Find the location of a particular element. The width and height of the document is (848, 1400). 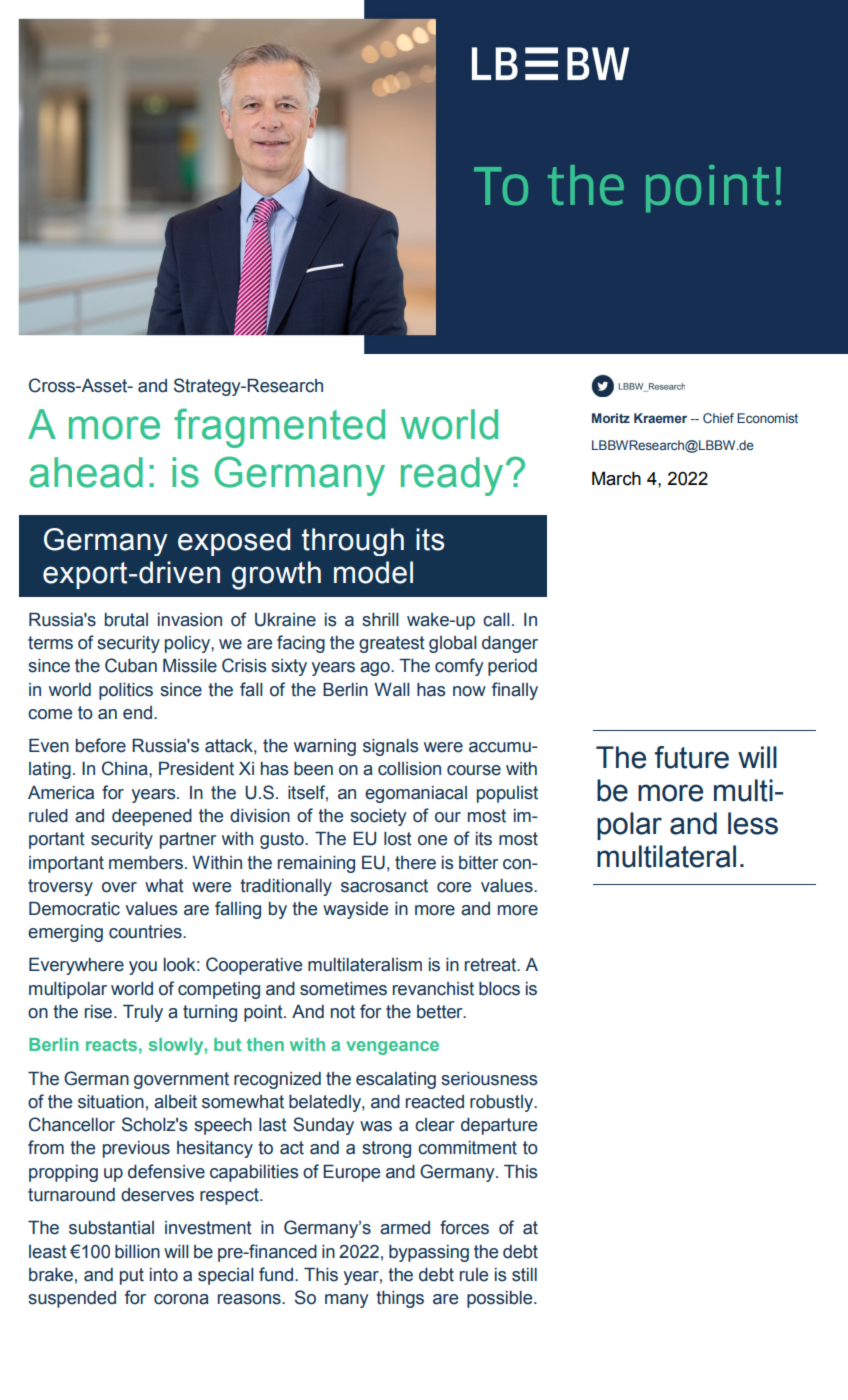

period is located at coordinates (512, 667).
